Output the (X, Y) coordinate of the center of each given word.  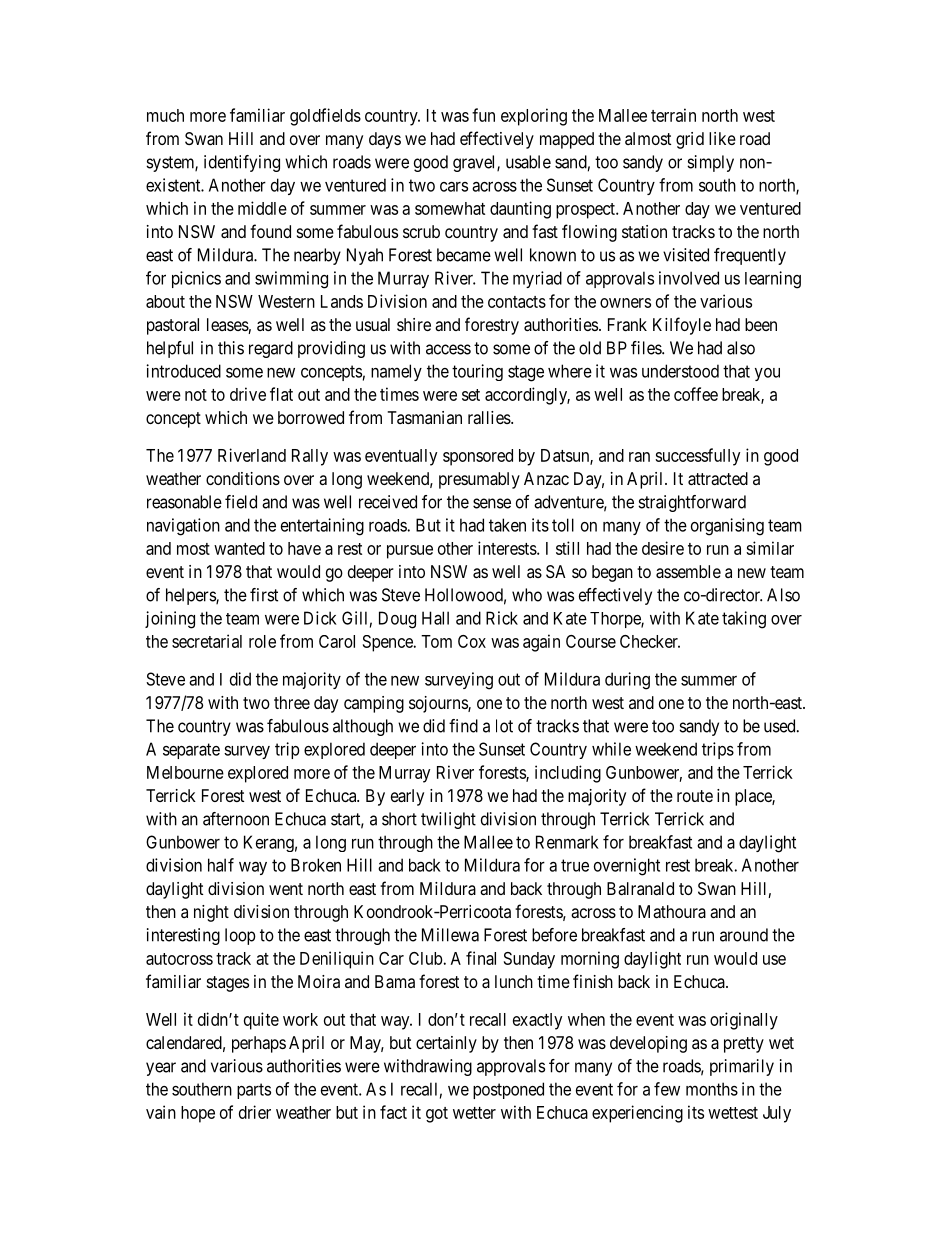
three (292, 702)
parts (254, 1091)
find (463, 726)
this (231, 348)
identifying (242, 163)
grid (690, 140)
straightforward (692, 503)
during (627, 681)
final (481, 958)
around (744, 935)
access (448, 349)
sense (492, 503)
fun (483, 115)
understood (680, 371)
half (221, 865)
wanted (239, 548)
